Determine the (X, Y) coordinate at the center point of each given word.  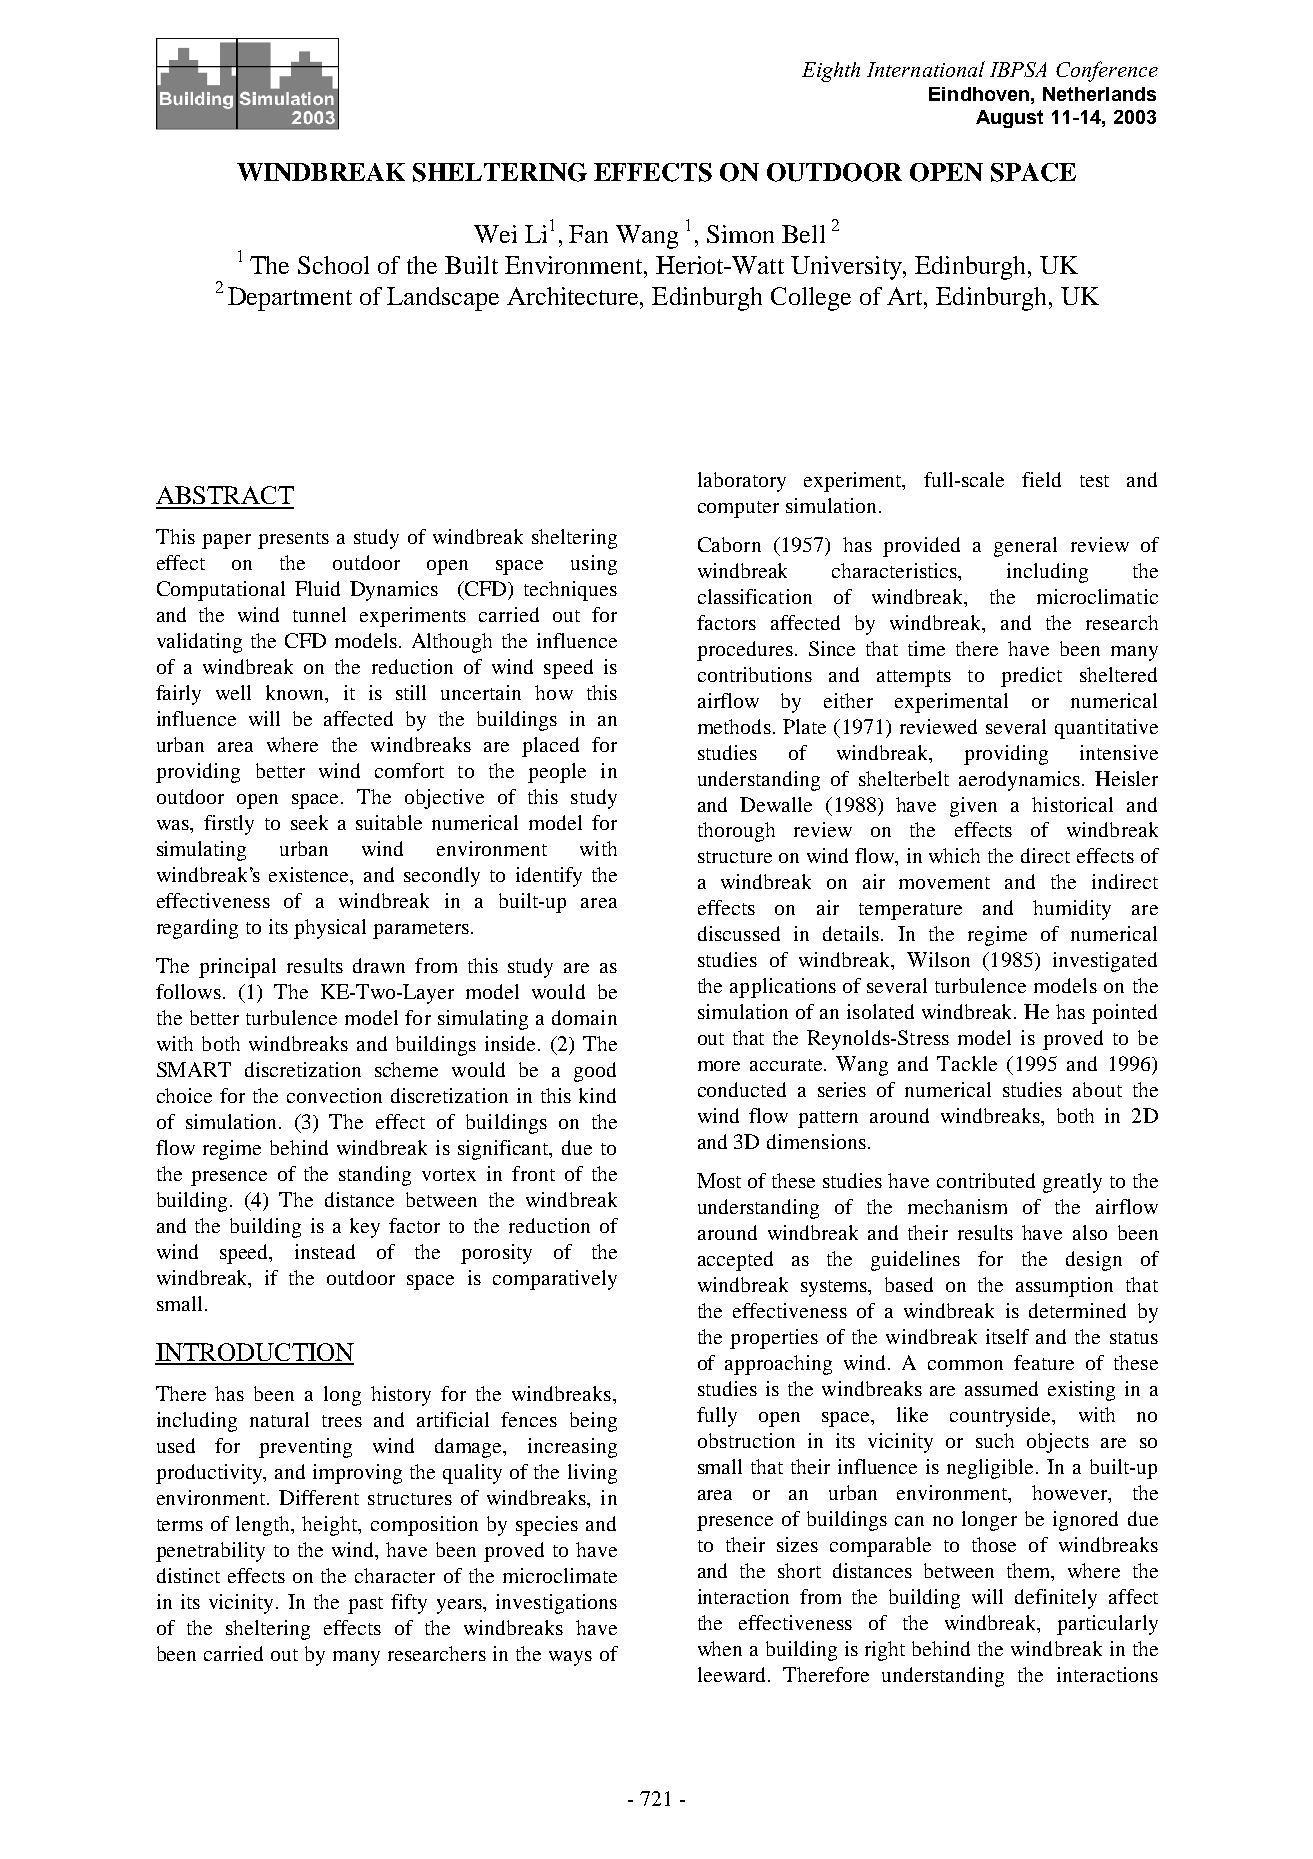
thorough (736, 832)
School (333, 265)
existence (310, 876)
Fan (588, 234)
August (1009, 119)
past (365, 1605)
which (954, 855)
